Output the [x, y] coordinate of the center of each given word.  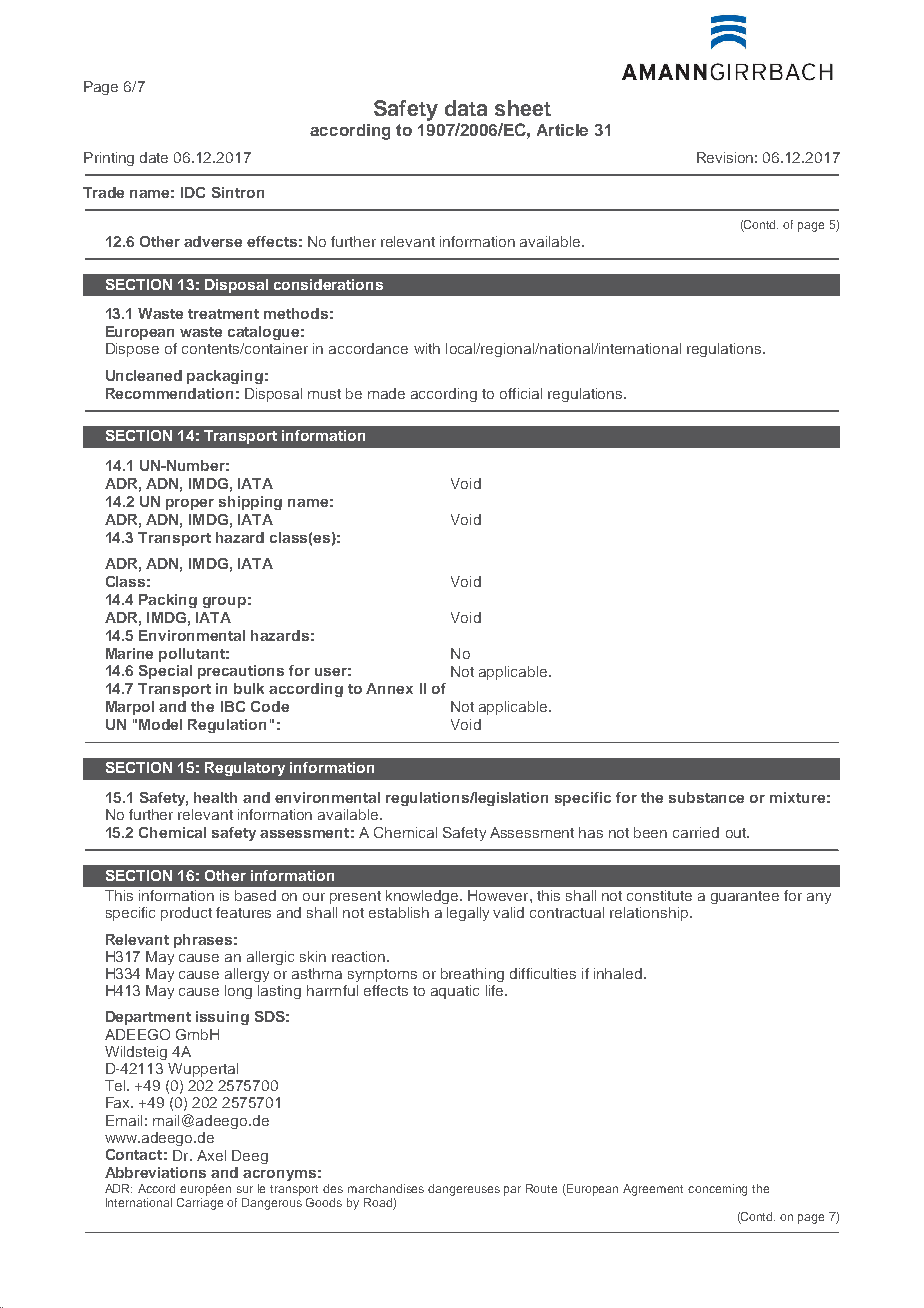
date [154, 157]
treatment [223, 314]
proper [190, 504]
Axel [211, 1155]
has [591, 832]
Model [160, 724]
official [521, 393]
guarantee [745, 897]
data [466, 108]
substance [706, 797]
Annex [389, 688]
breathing [472, 975]
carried [696, 832]
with [427, 348]
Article [562, 130]
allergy [247, 975]
